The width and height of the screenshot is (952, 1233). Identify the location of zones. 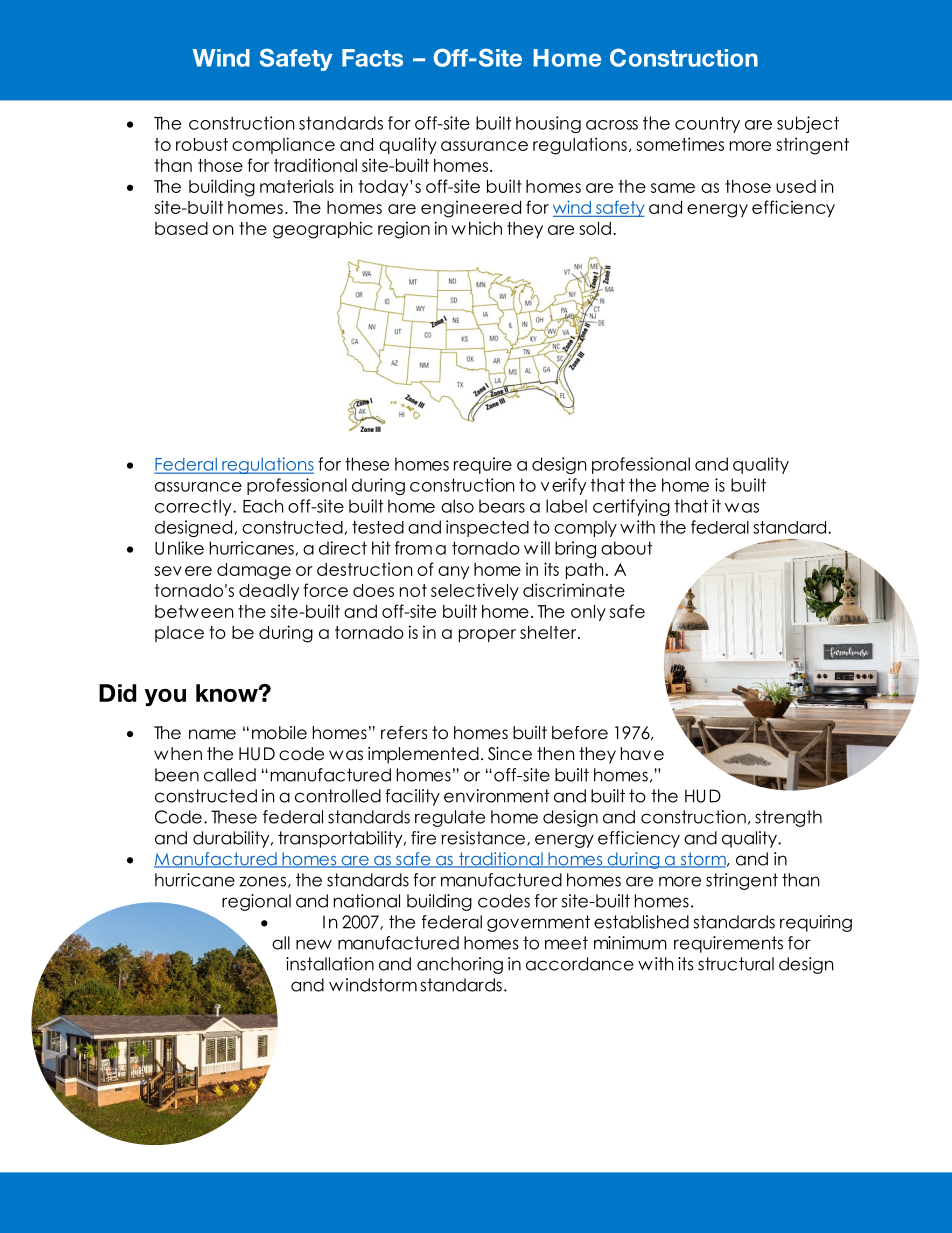
(262, 881).
